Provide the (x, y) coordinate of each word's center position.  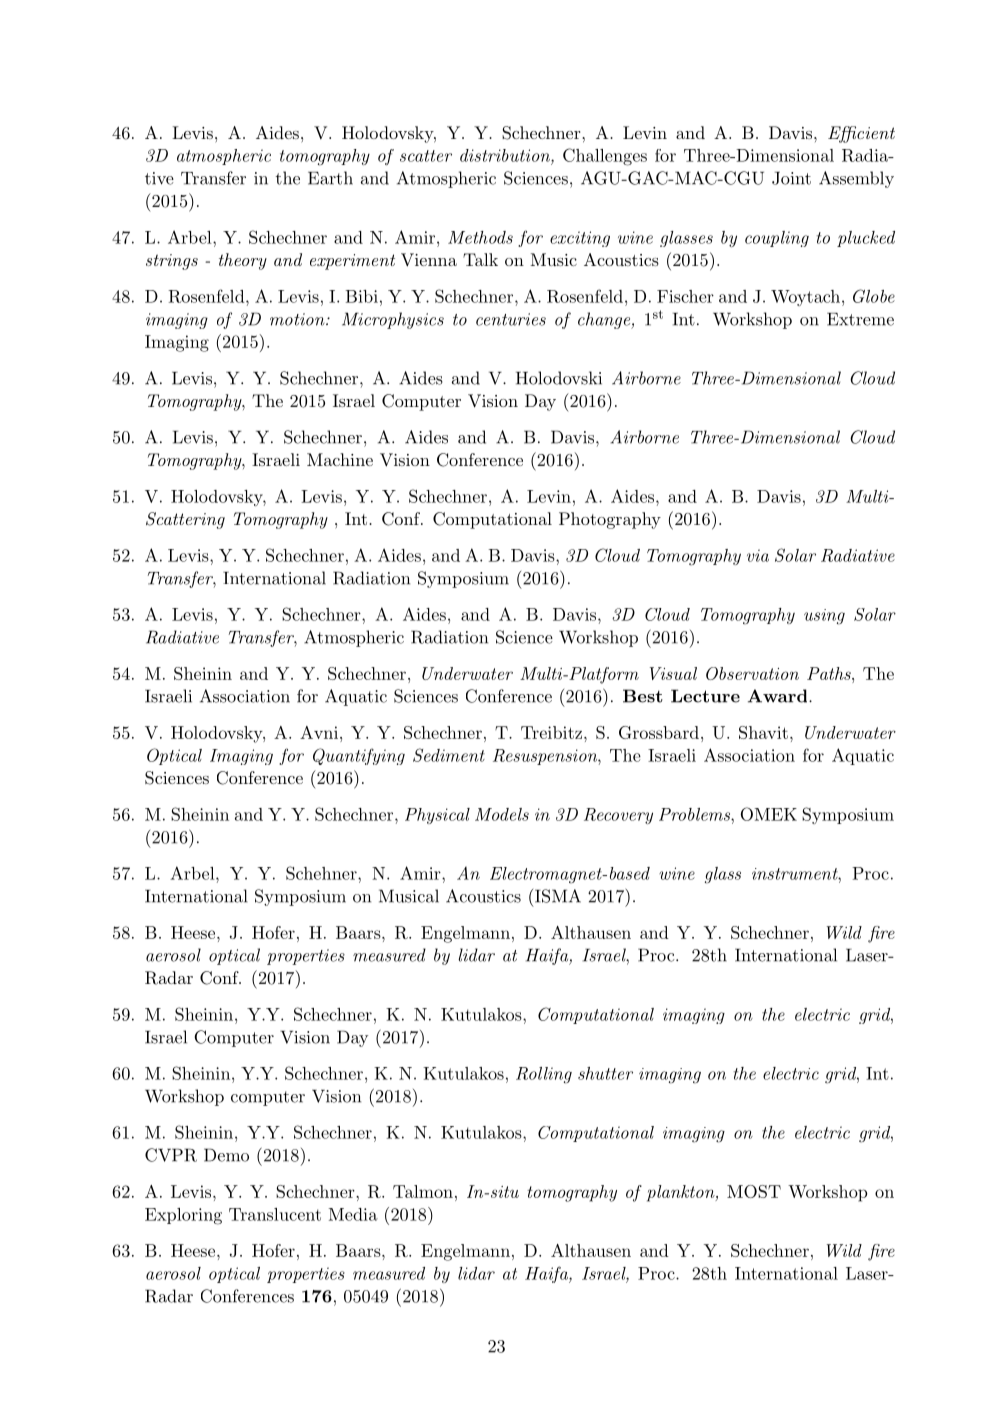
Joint (791, 178)
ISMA (556, 896)
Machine (340, 459)
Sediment (449, 755)
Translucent (275, 1214)
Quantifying (359, 756)
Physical (437, 816)
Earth (330, 178)
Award (779, 696)
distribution (506, 155)
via (758, 555)
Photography (610, 520)
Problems (695, 814)
